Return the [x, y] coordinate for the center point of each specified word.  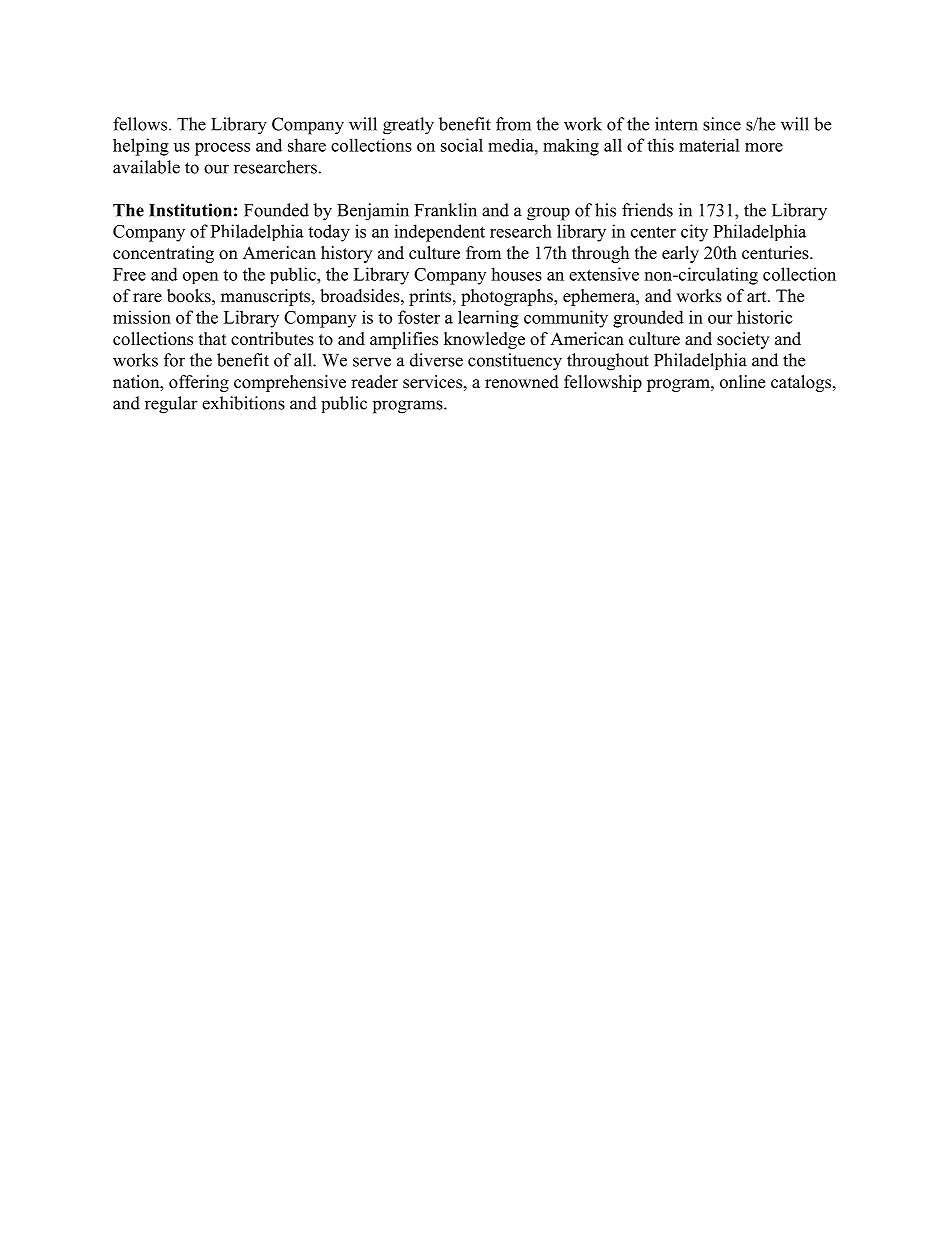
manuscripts [267, 297]
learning [488, 319]
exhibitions [243, 403]
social [462, 145]
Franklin [446, 210]
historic [765, 317]
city [694, 233]
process [222, 149]
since [722, 124]
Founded [276, 210]
